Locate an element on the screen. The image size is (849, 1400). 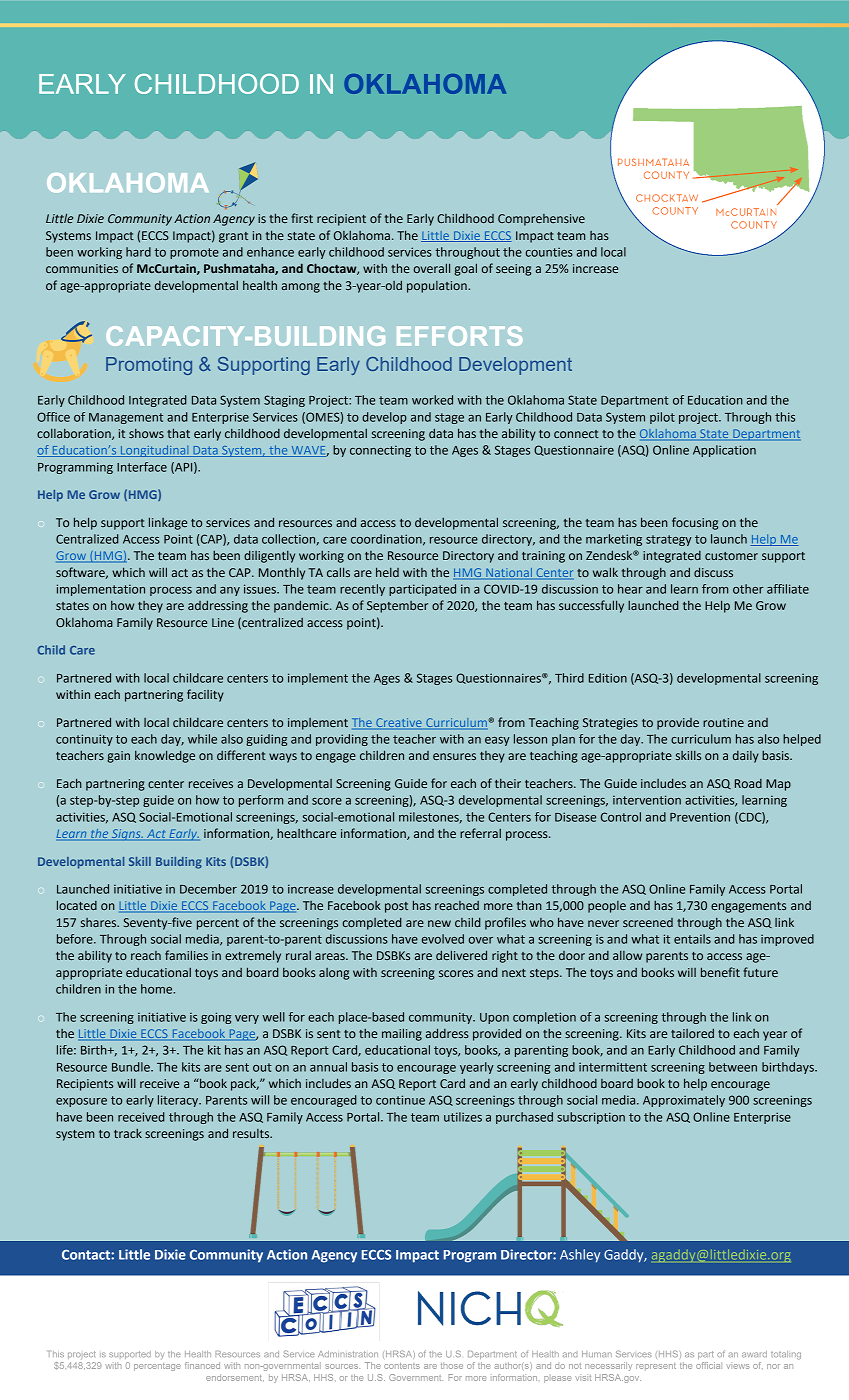
continue is located at coordinates (400, 1100).
